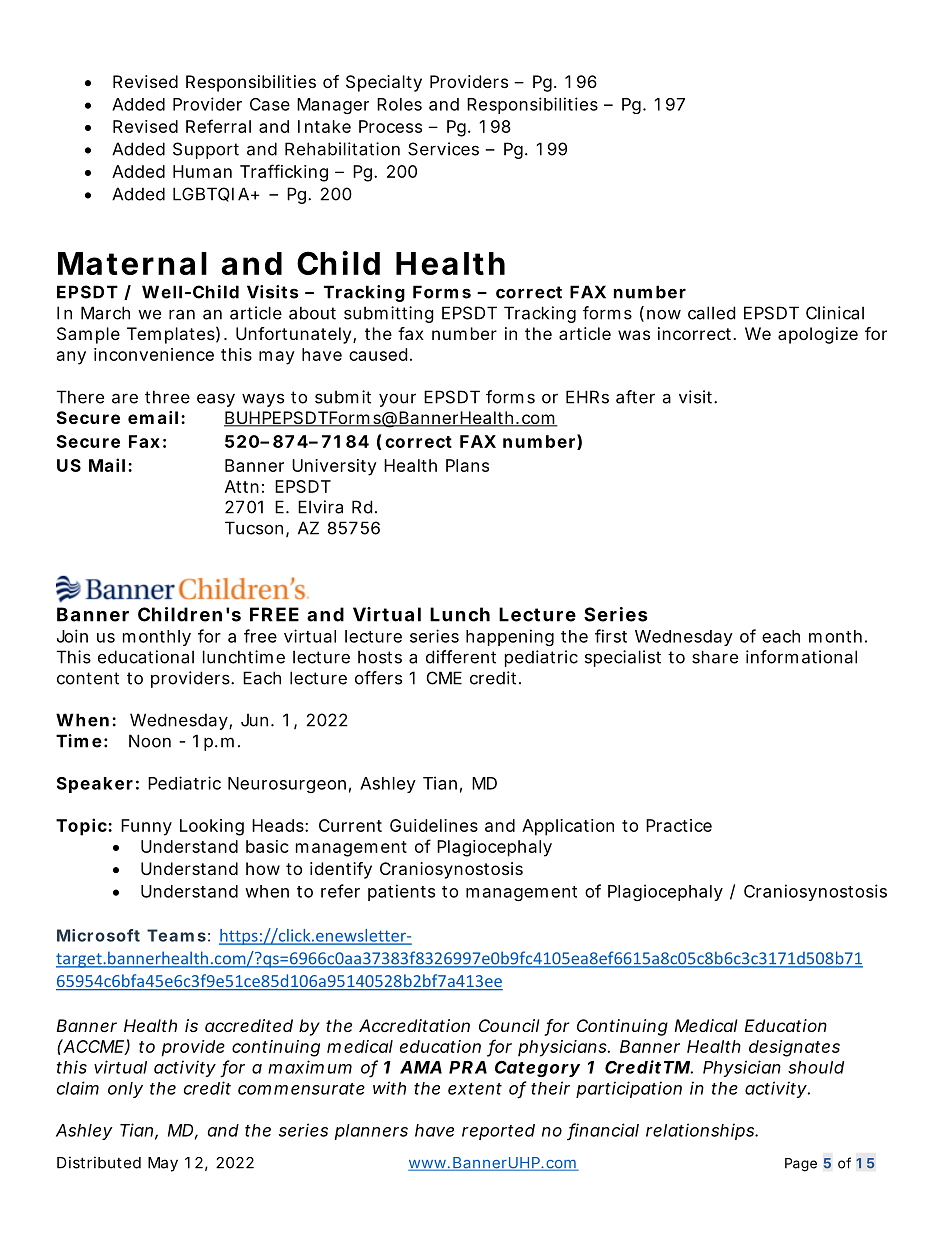 The width and height of the screenshot is (952, 1233). I want to click on relationships, so click(701, 1131).
